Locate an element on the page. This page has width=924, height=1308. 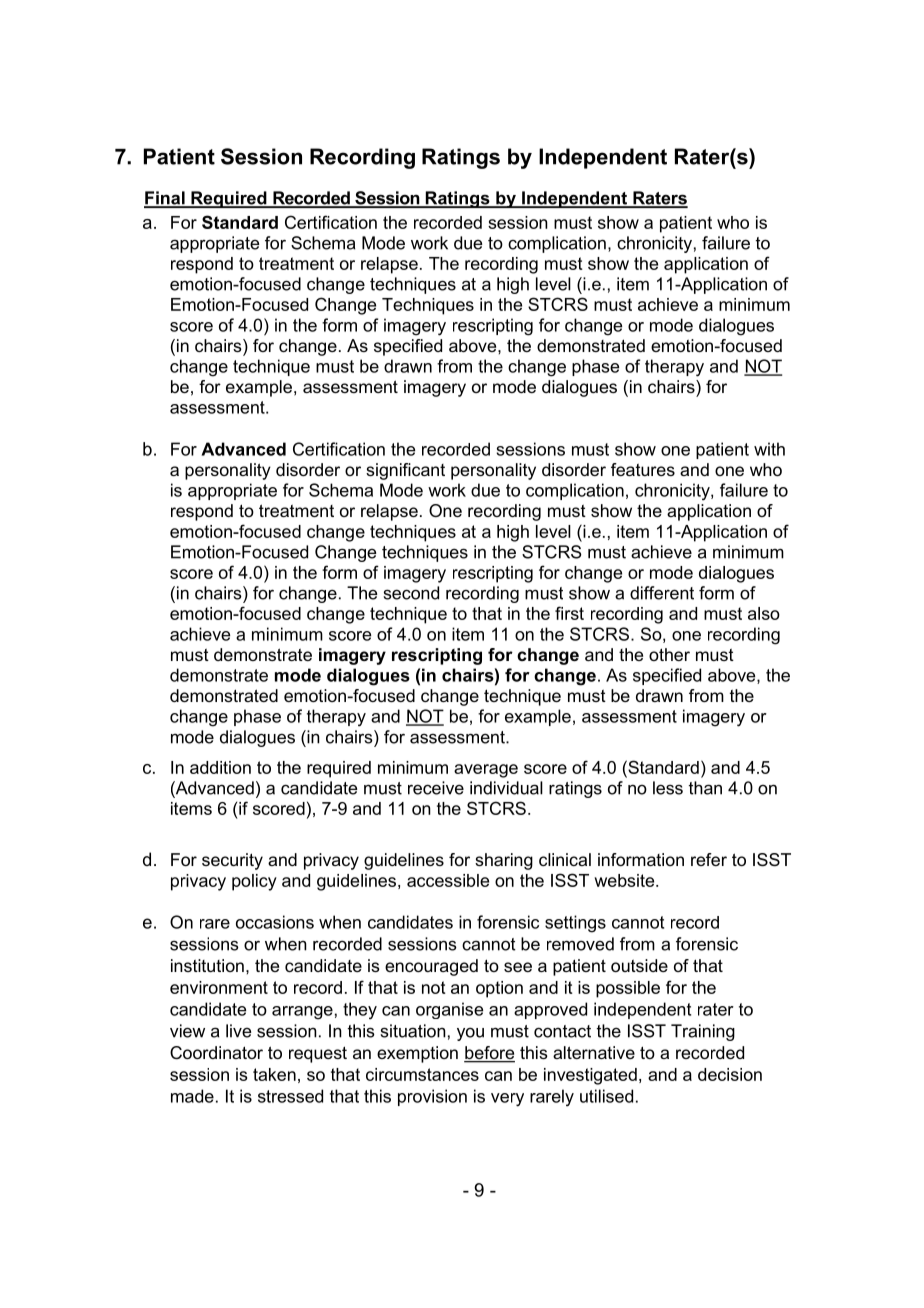
refer is located at coordinates (709, 859).
